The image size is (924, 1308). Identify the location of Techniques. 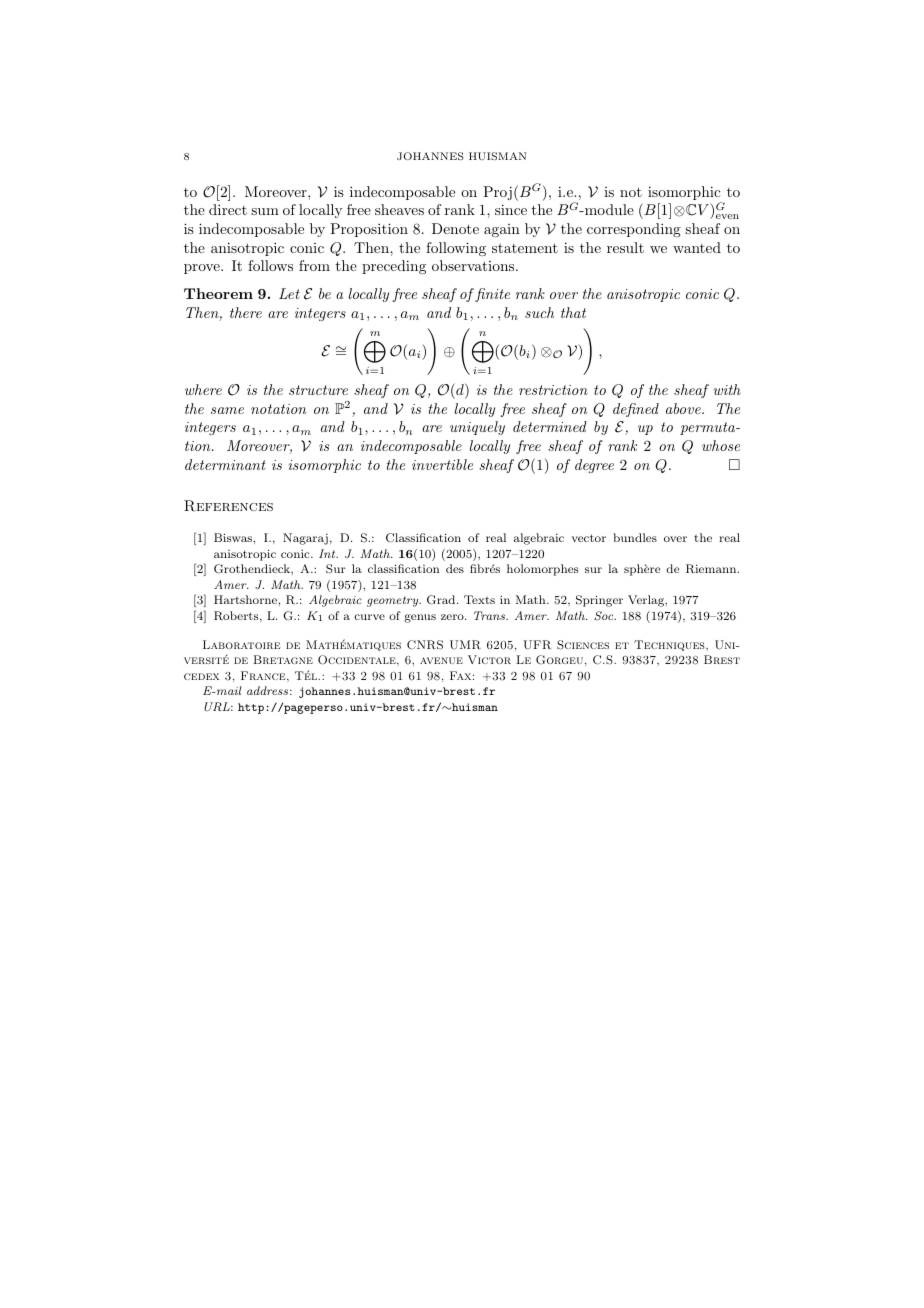
(670, 645).
